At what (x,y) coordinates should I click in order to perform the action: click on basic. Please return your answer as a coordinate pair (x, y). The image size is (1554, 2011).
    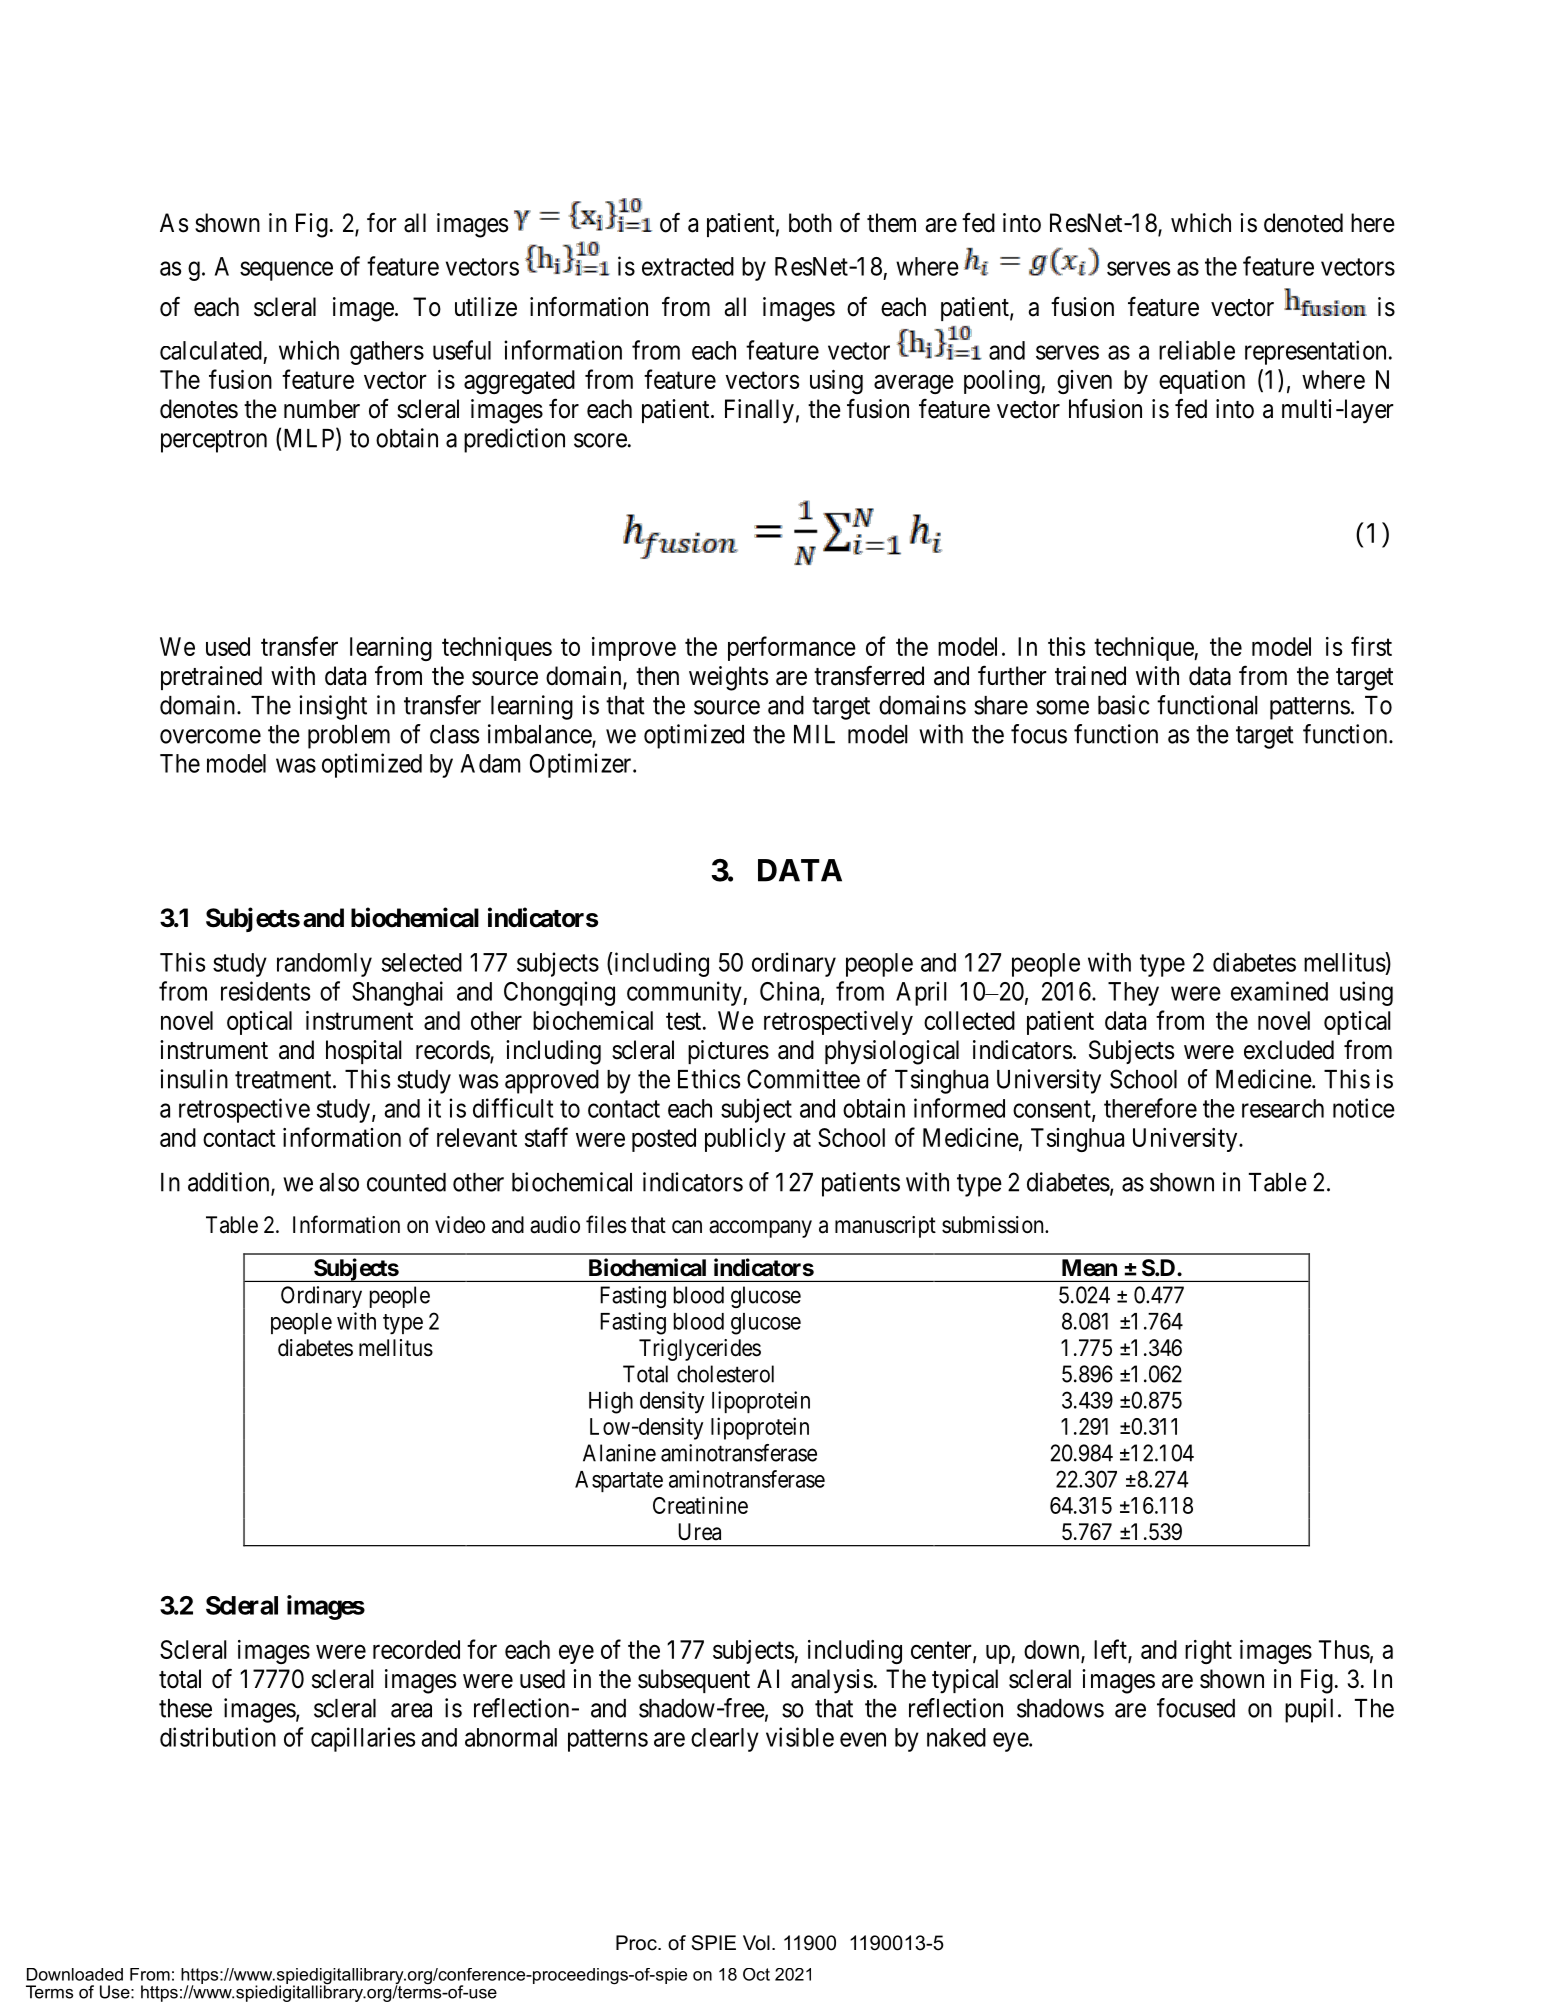
    Looking at the image, I should click on (1123, 705).
